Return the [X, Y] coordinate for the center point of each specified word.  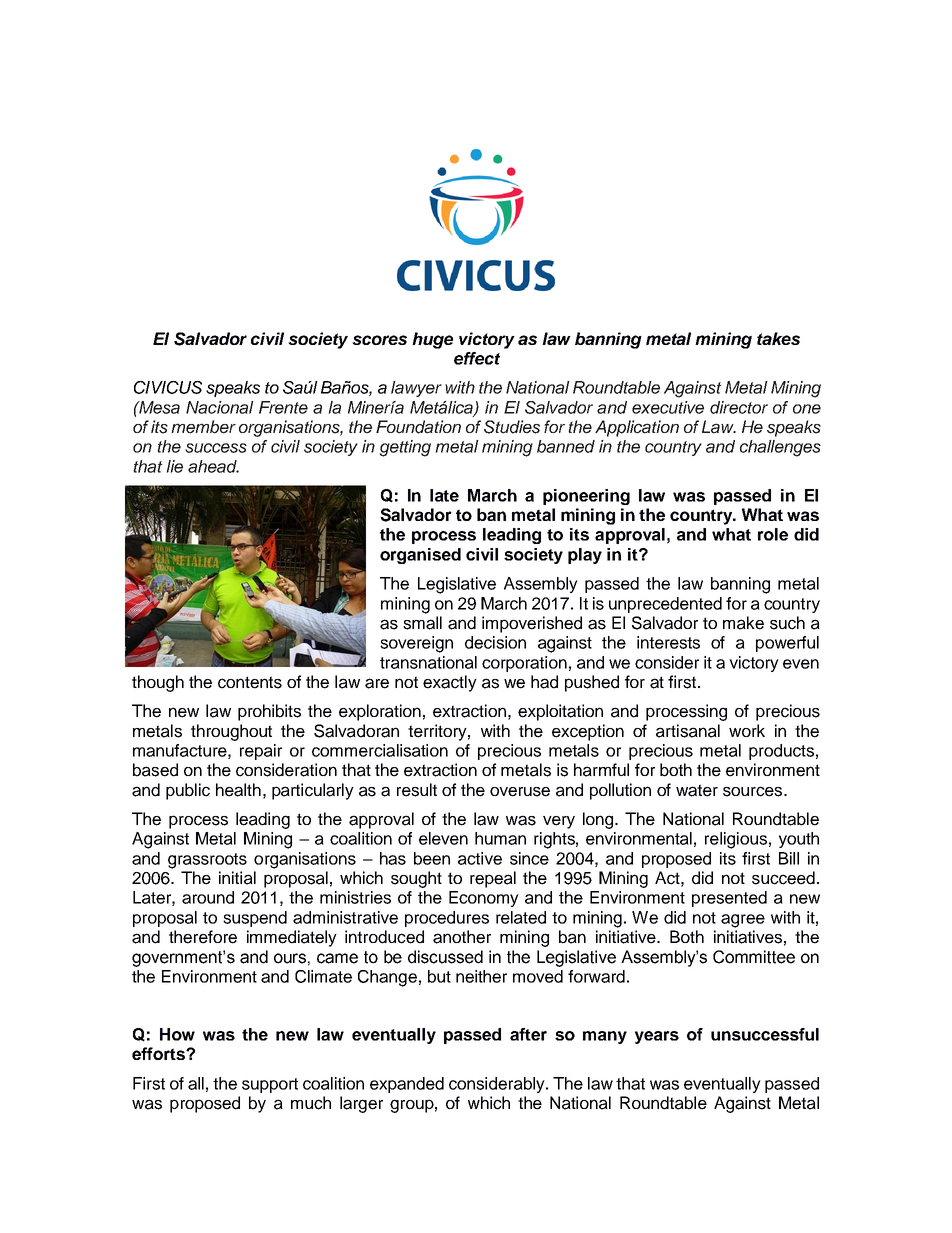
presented [729, 899]
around [208, 897]
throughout [231, 732]
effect [477, 358]
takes [778, 338]
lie [174, 466]
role [773, 534]
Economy [484, 899]
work [747, 730]
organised [420, 556]
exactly [450, 683]
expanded [407, 1085]
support [270, 1085]
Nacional [220, 407]
